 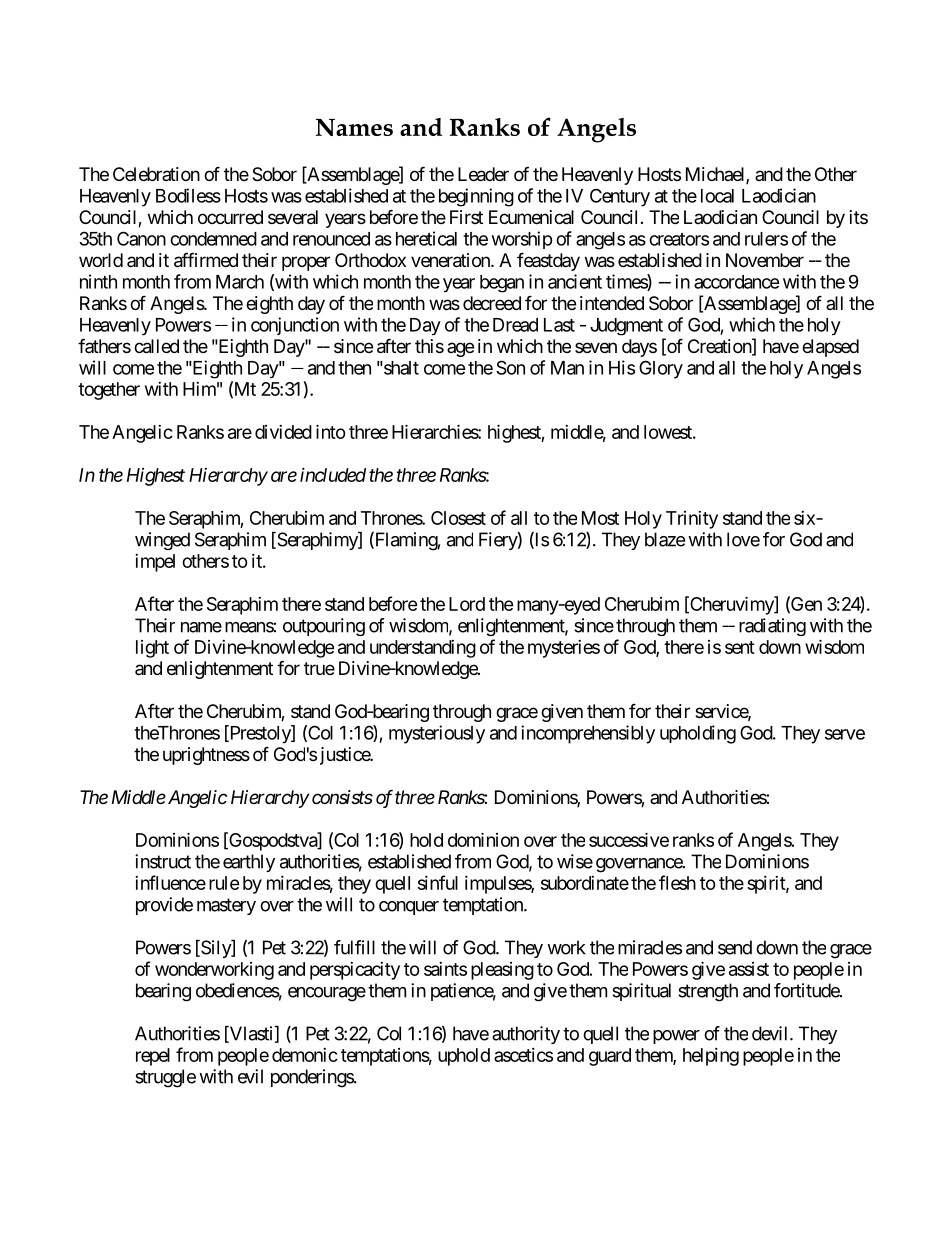 What do you see at coordinates (153, 1057) in the page?
I see `repel` at bounding box center [153, 1057].
